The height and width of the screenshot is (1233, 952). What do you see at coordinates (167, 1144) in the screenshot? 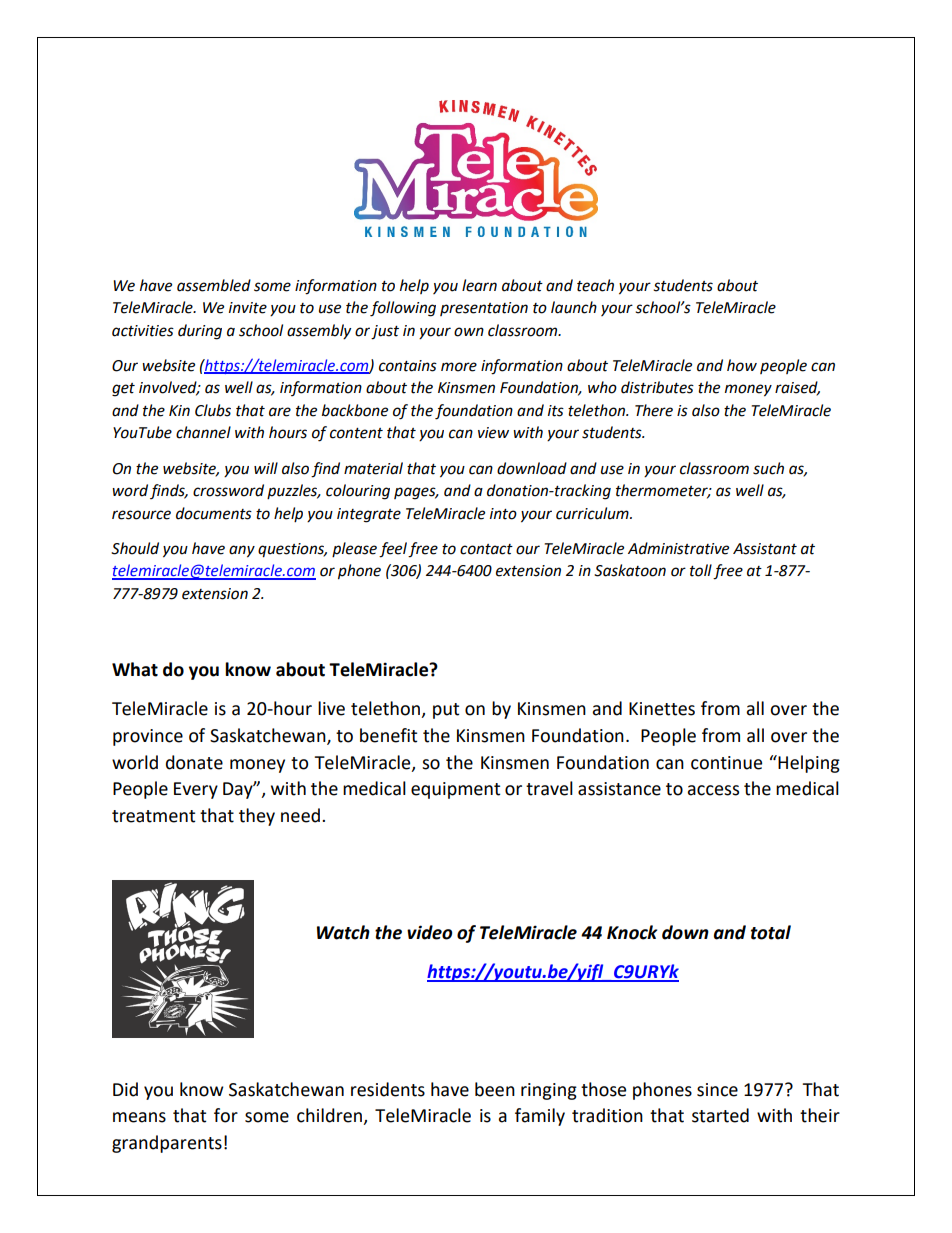
I see `grandparents` at bounding box center [167, 1144].
